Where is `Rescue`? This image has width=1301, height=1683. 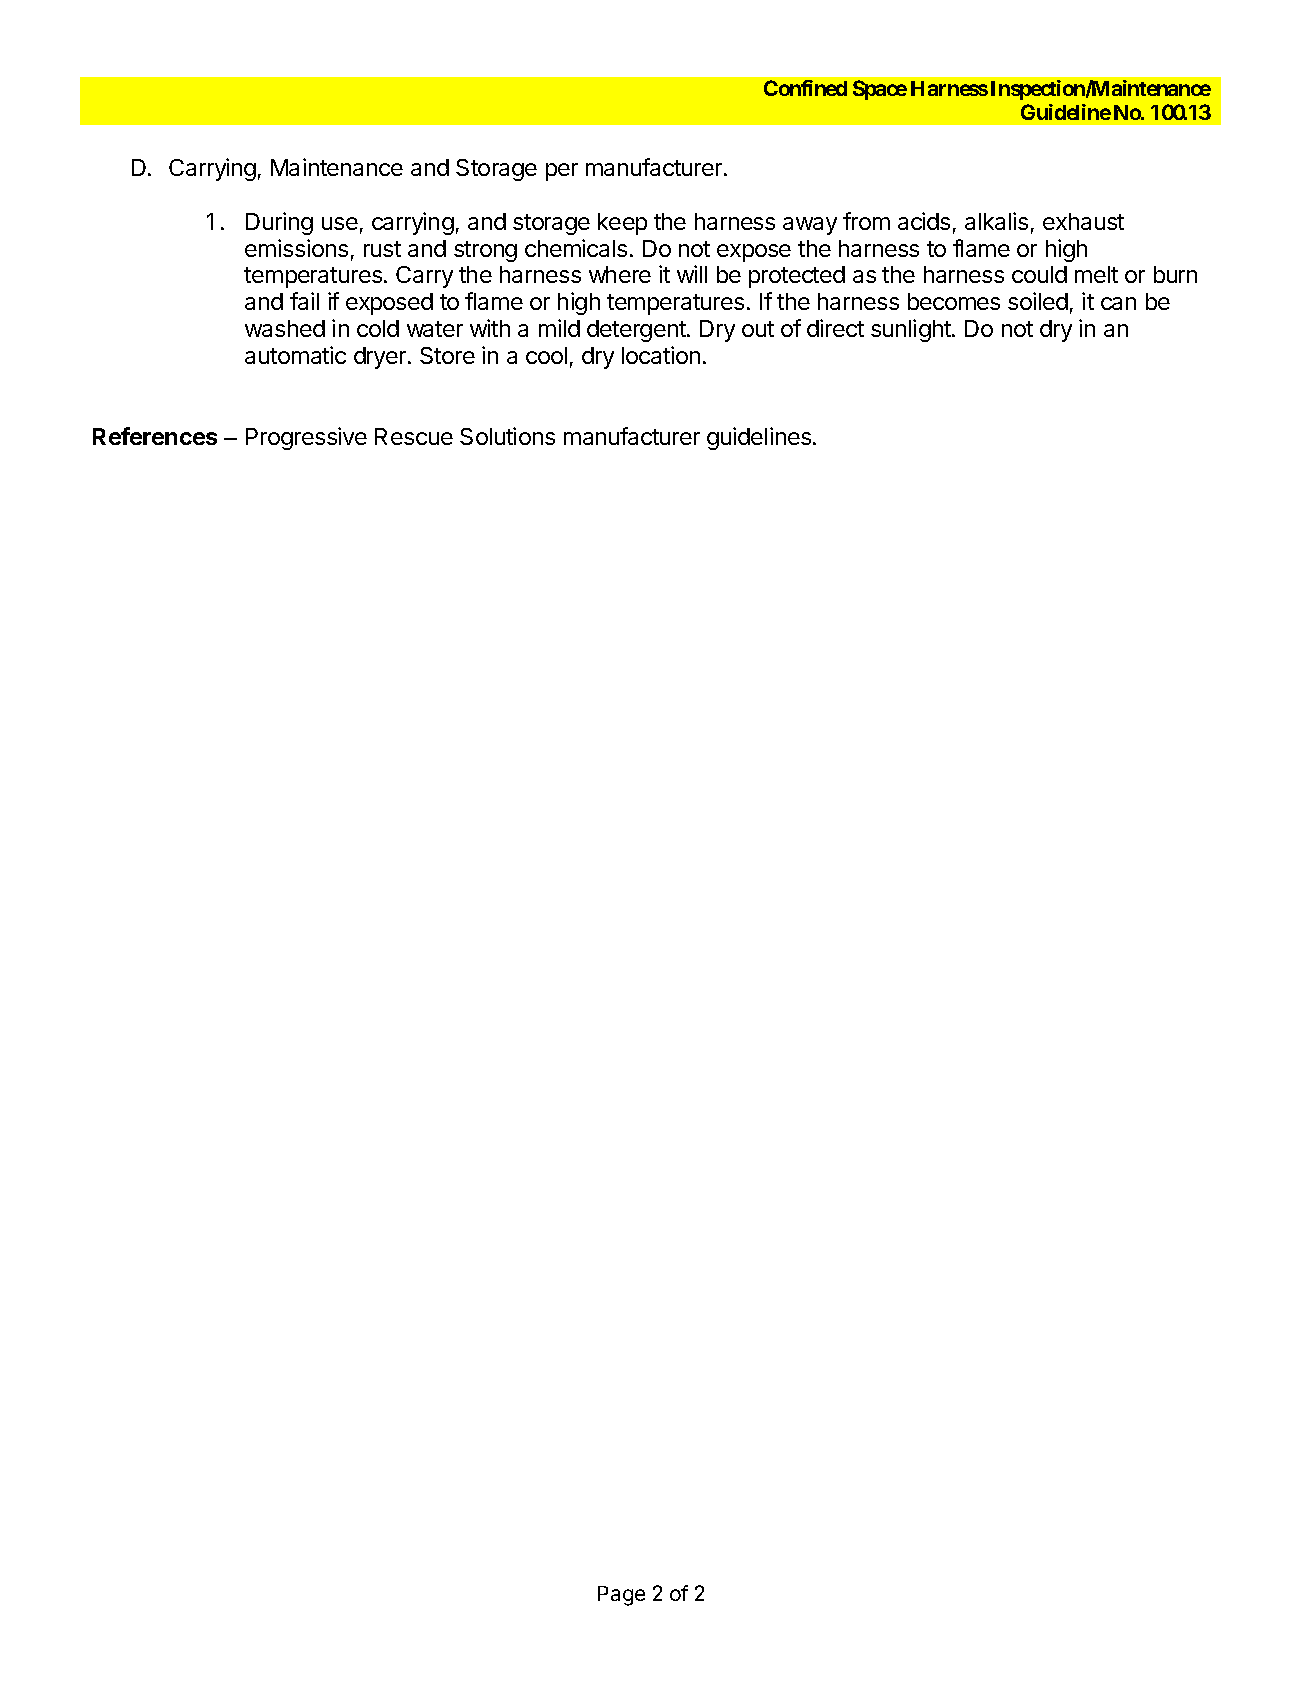
Rescue is located at coordinates (414, 436).
